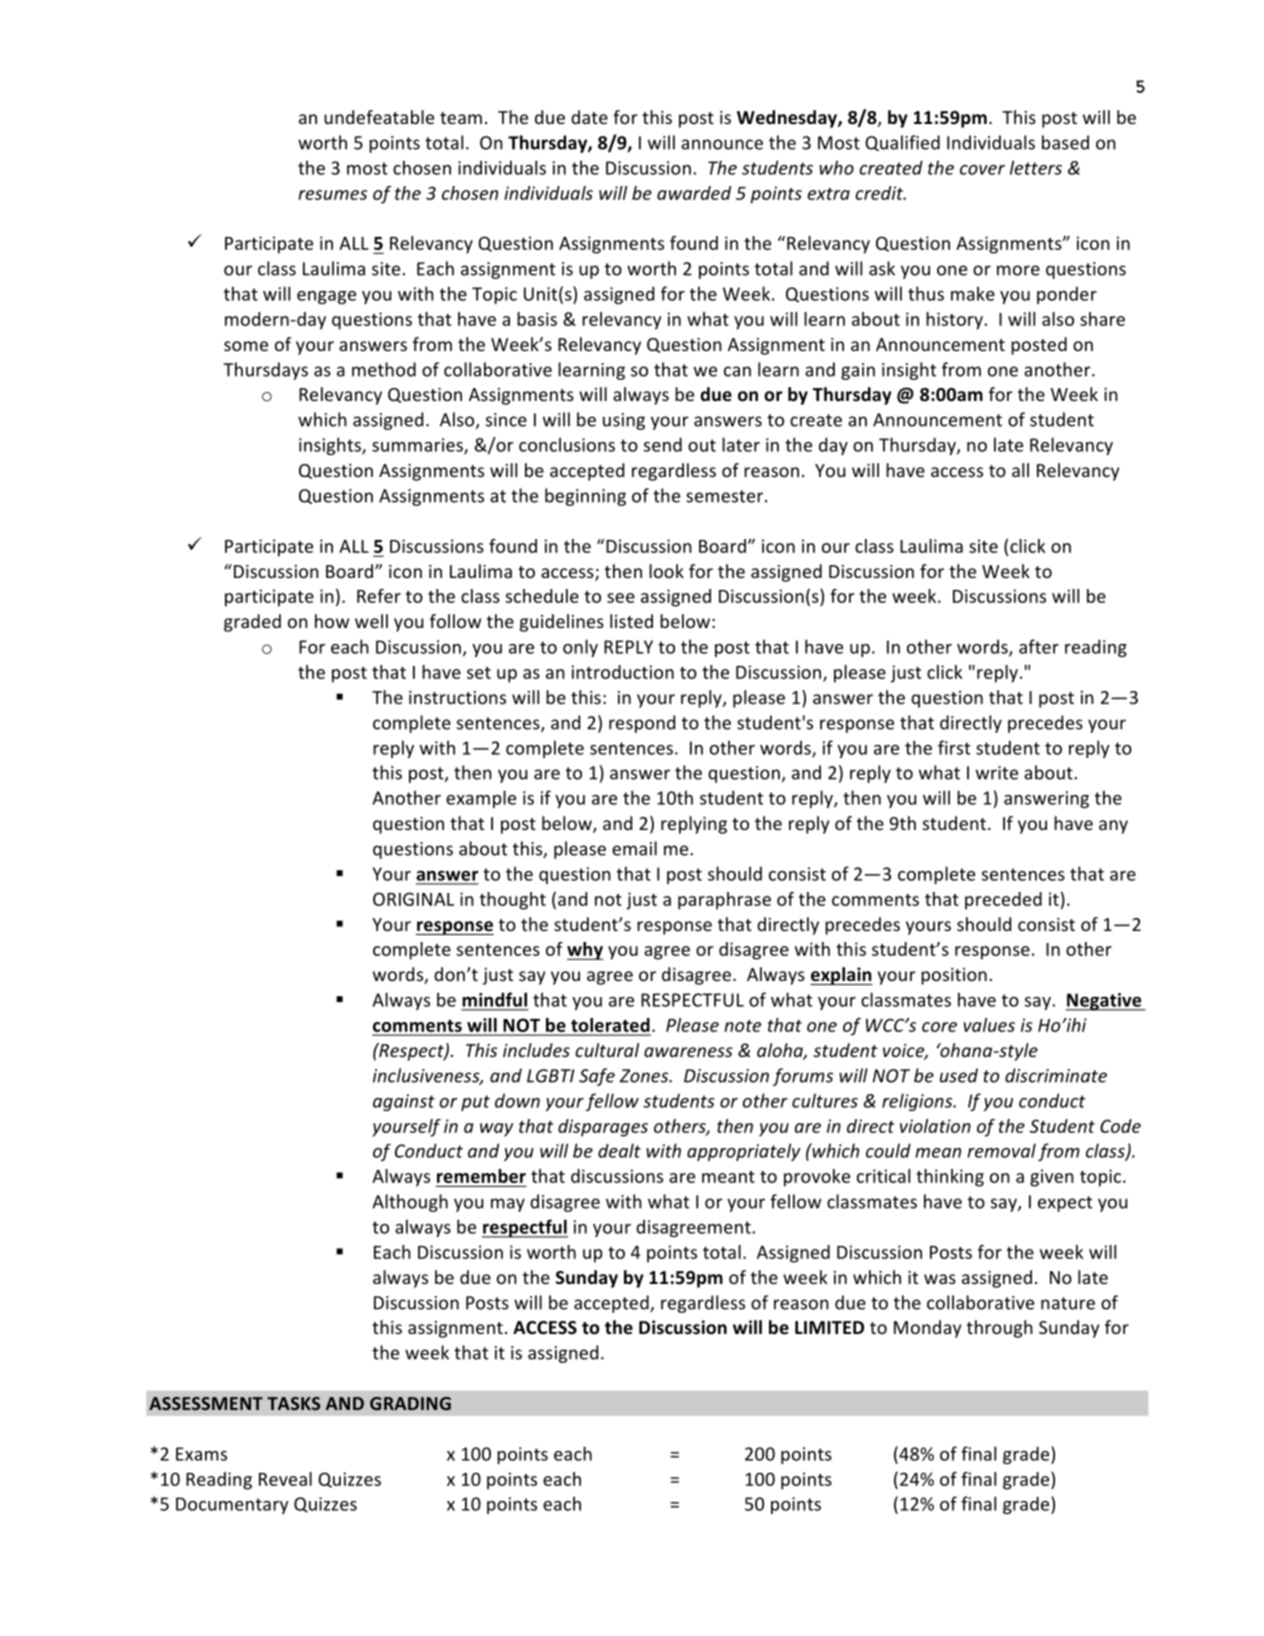 This image has height=1636, width=1264. Describe the element at coordinates (619, 1150) in the image. I see `dealt` at that location.
